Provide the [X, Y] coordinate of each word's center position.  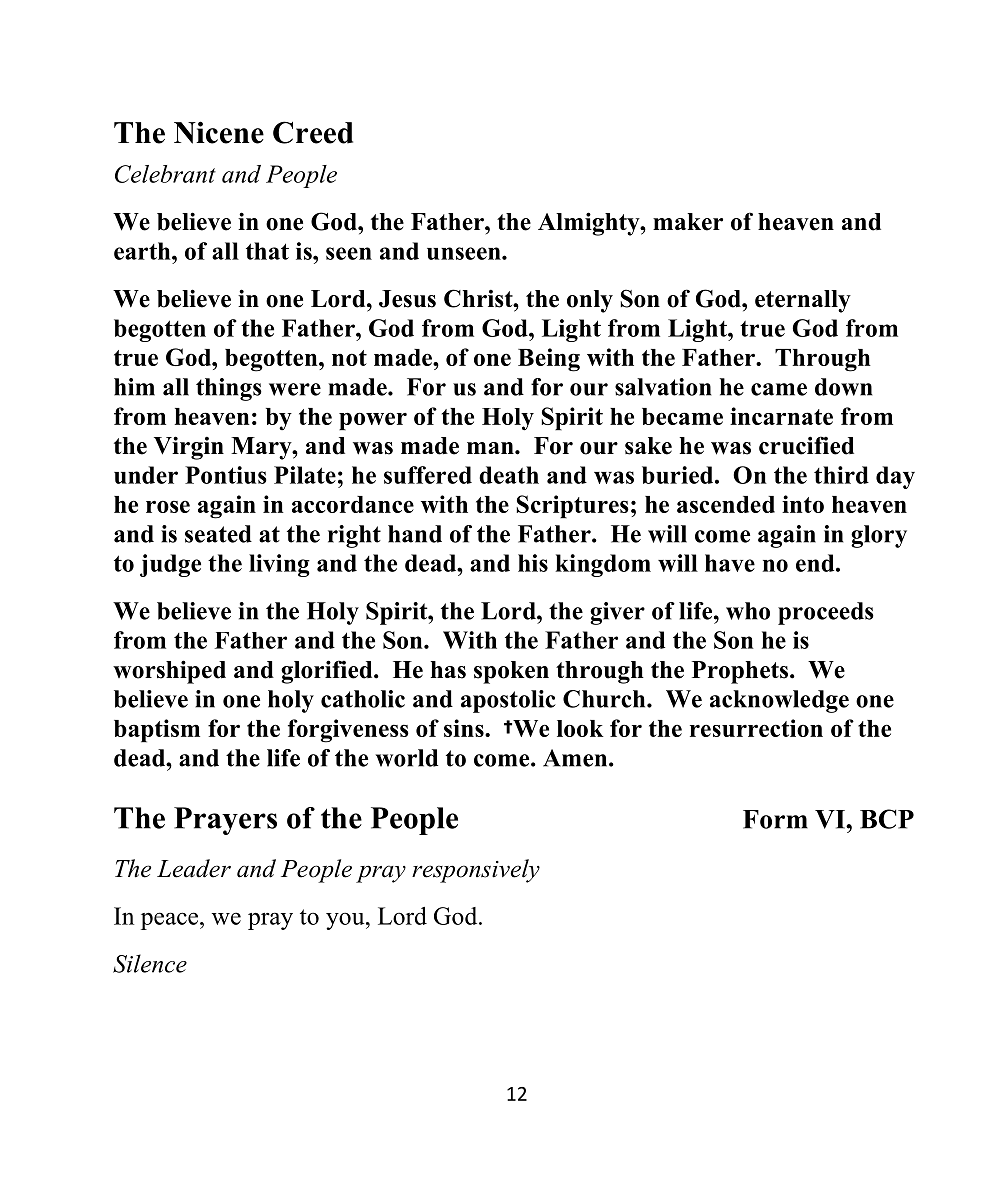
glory [879, 536]
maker [688, 222]
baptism [157, 731]
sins [465, 728]
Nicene [219, 132]
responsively [476, 871]
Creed [313, 132]
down [843, 387]
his [533, 563]
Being [549, 360]
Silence [150, 963]
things [229, 389]
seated [218, 534]
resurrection [756, 728]
